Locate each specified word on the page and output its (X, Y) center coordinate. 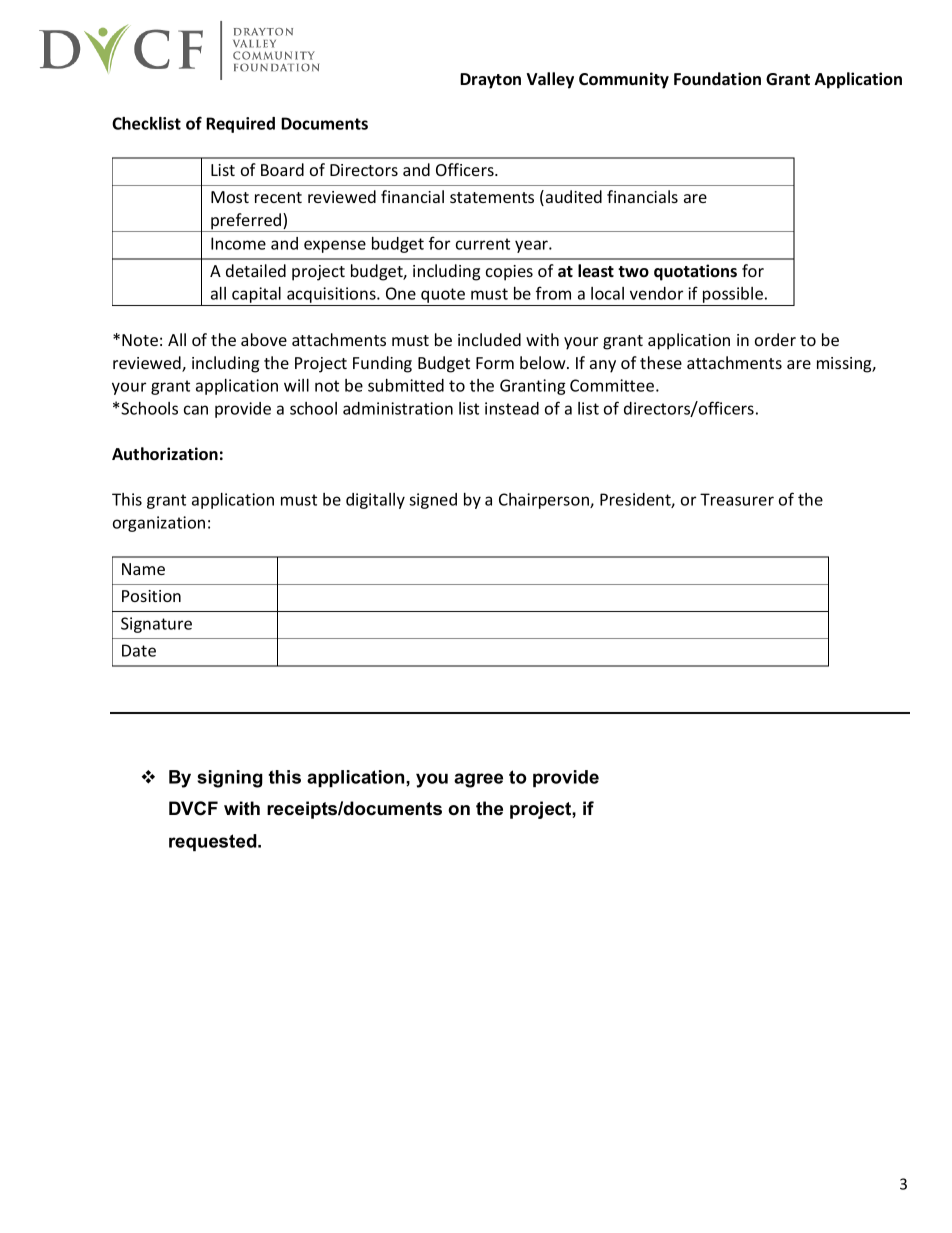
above (264, 339)
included (489, 339)
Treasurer (737, 499)
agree (478, 780)
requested (214, 842)
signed (433, 501)
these (661, 362)
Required (240, 125)
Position (151, 596)
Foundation (717, 79)
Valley (550, 80)
